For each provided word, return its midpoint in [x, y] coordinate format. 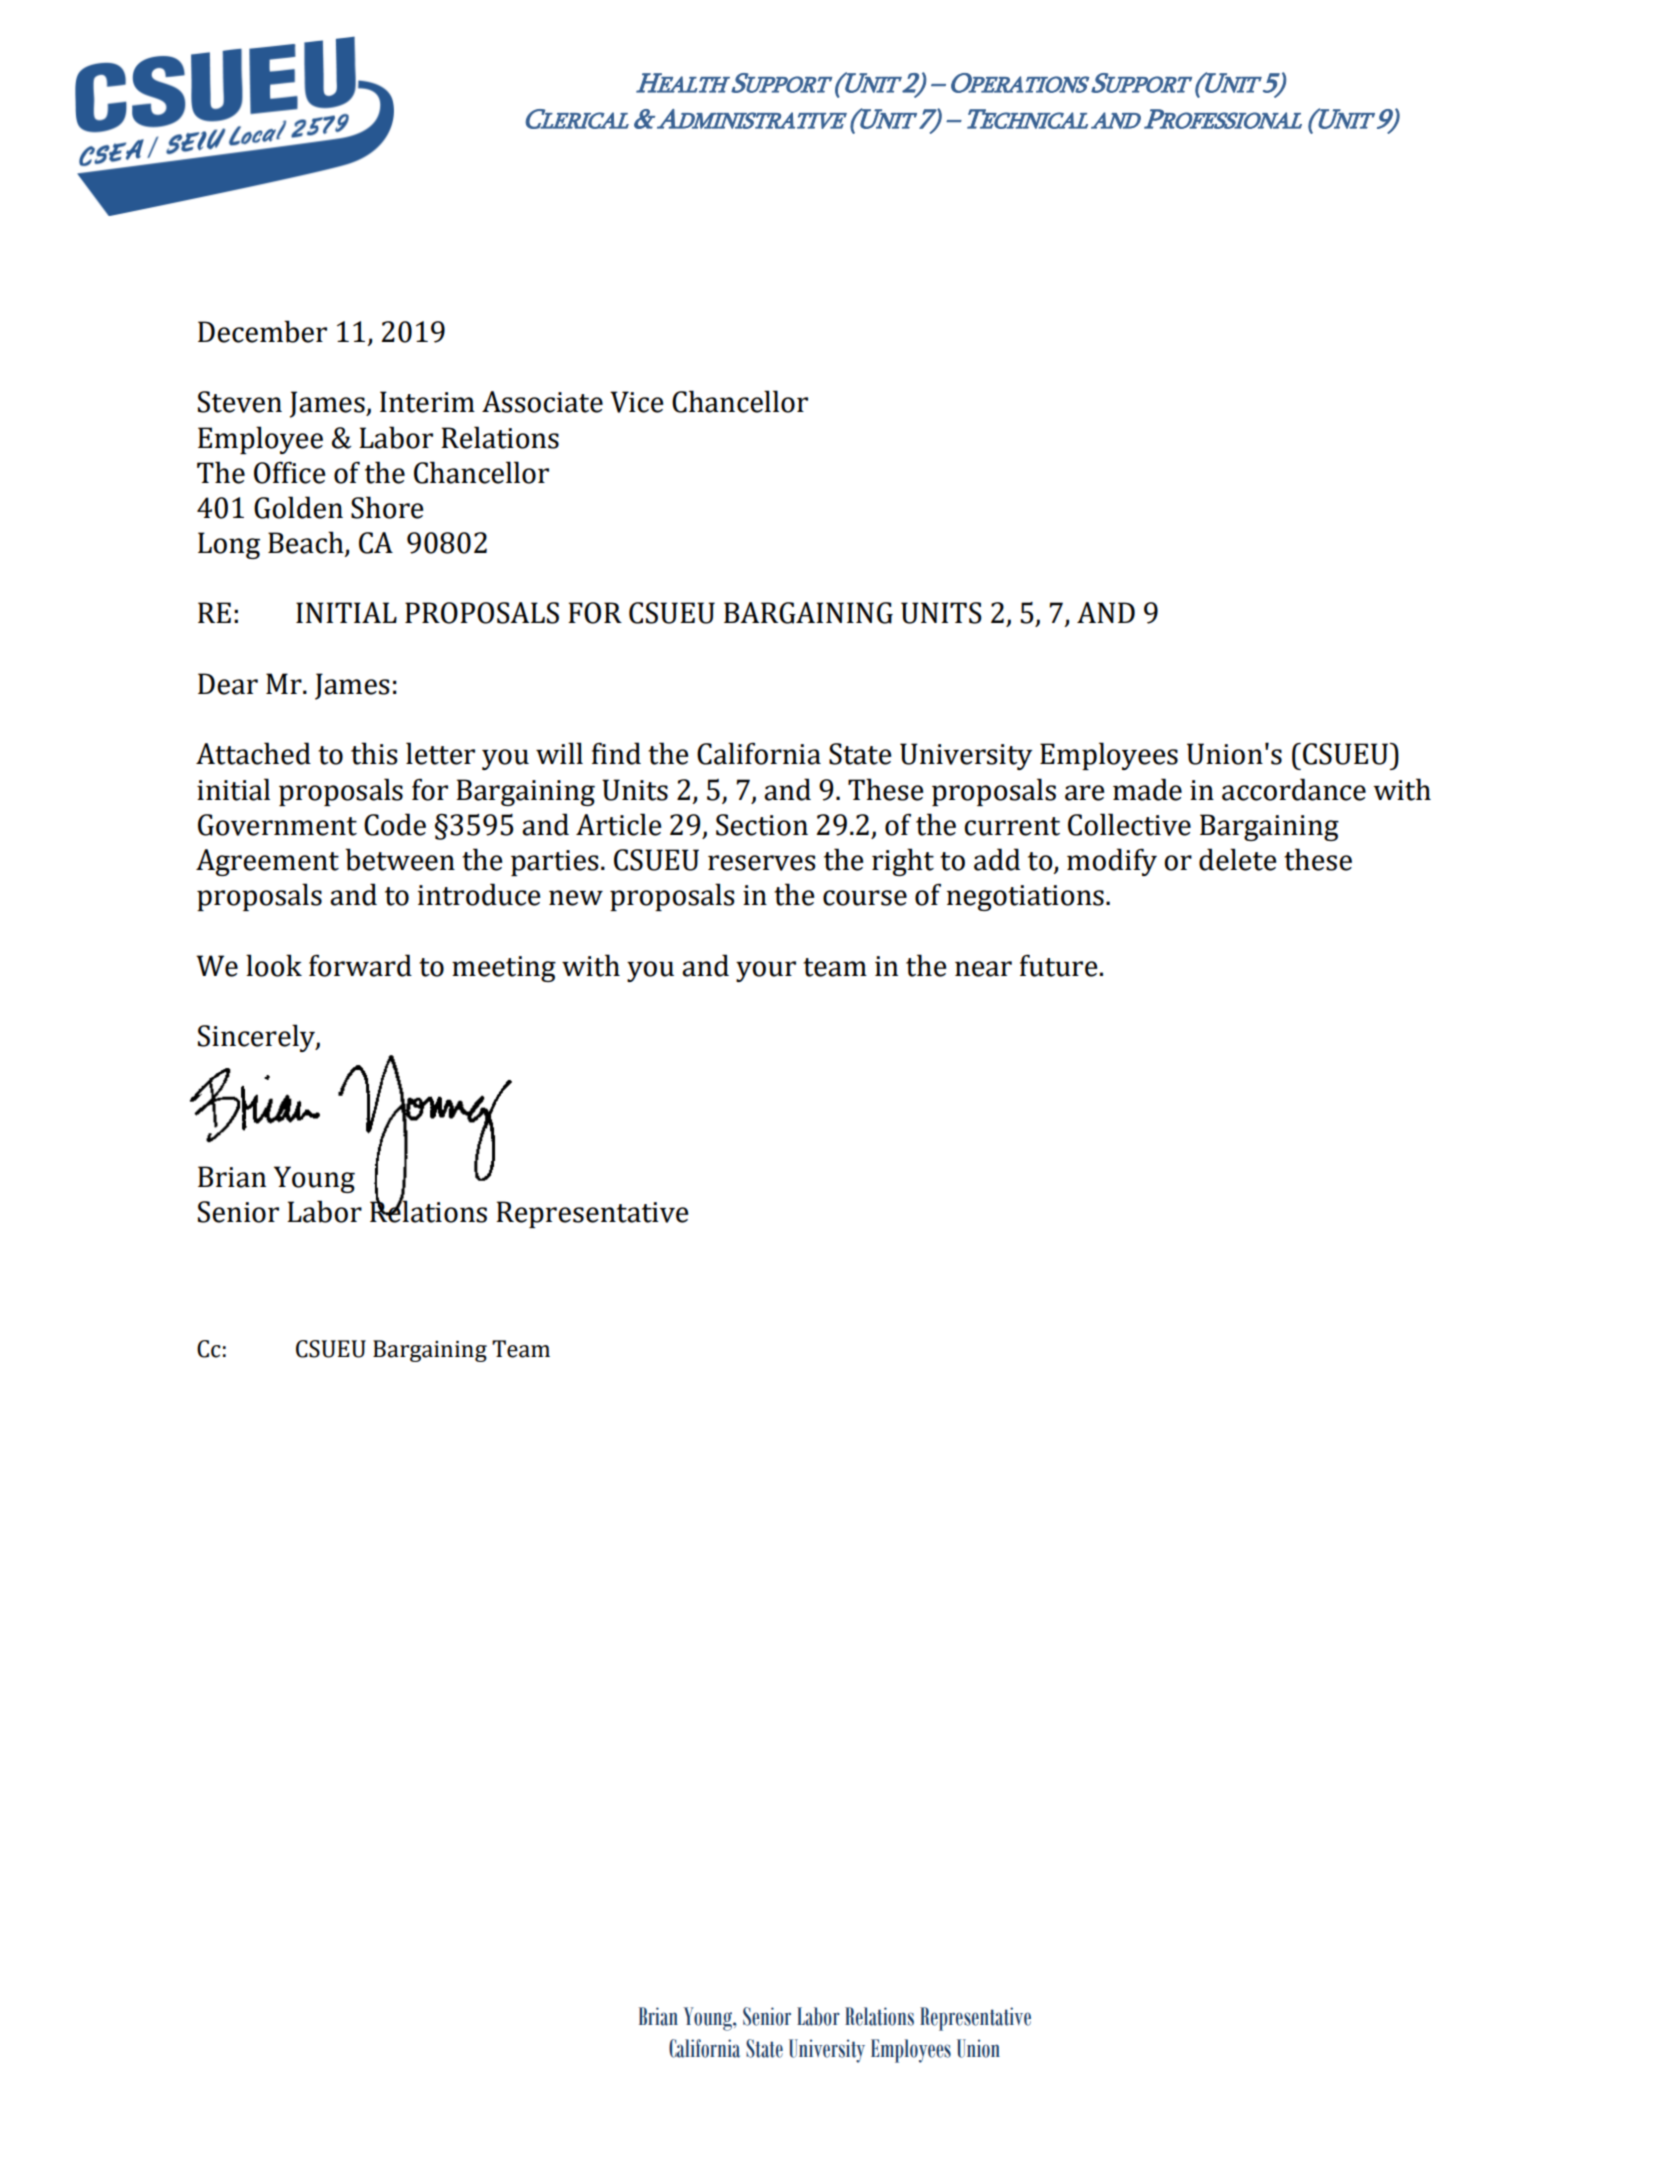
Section [762, 825]
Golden [298, 507]
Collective [1129, 824]
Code [395, 824]
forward [360, 965]
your [766, 971]
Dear [228, 684]
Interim [427, 402]
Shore [387, 507]
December [262, 331]
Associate [542, 402]
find [616, 753]
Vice [636, 402]
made [1147, 789]
